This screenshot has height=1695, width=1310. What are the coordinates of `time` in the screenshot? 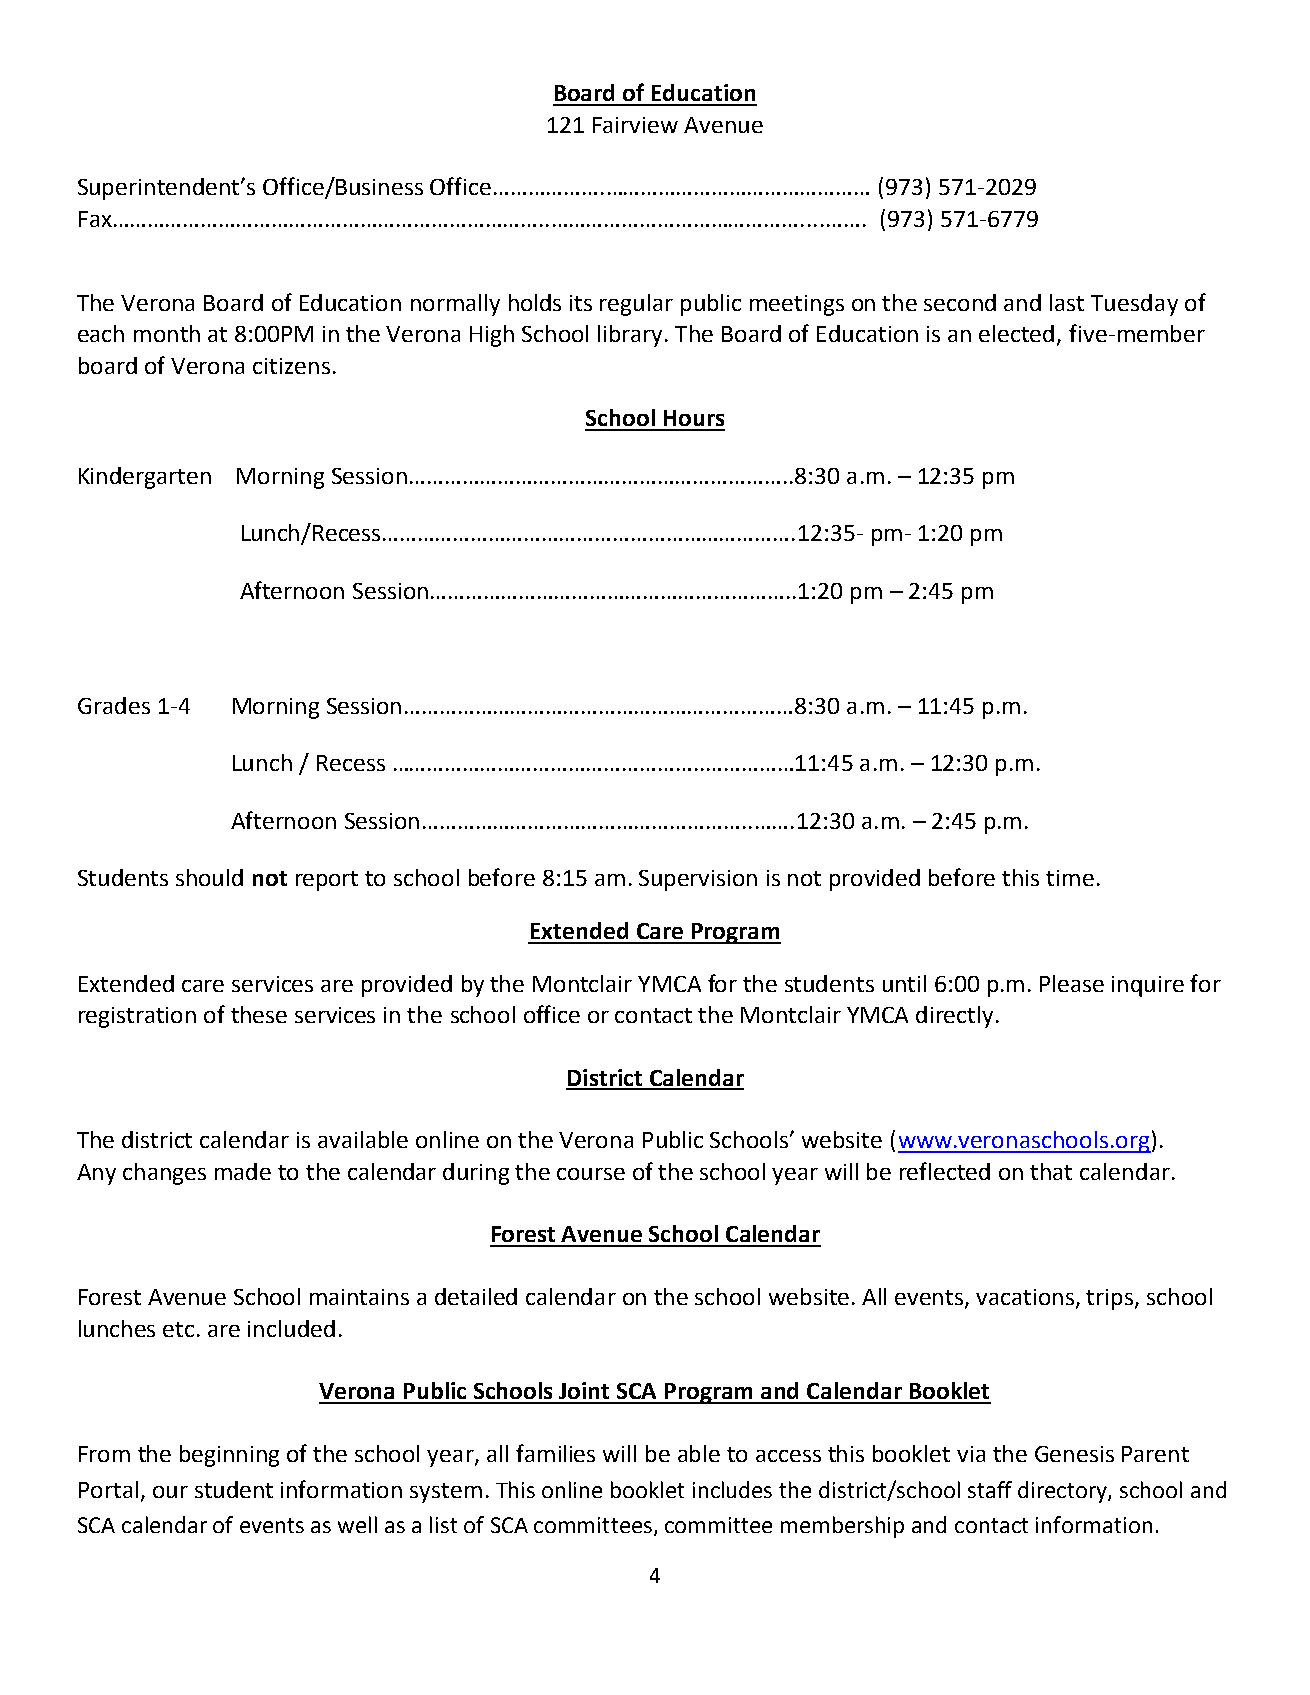 It's located at (1070, 878).
